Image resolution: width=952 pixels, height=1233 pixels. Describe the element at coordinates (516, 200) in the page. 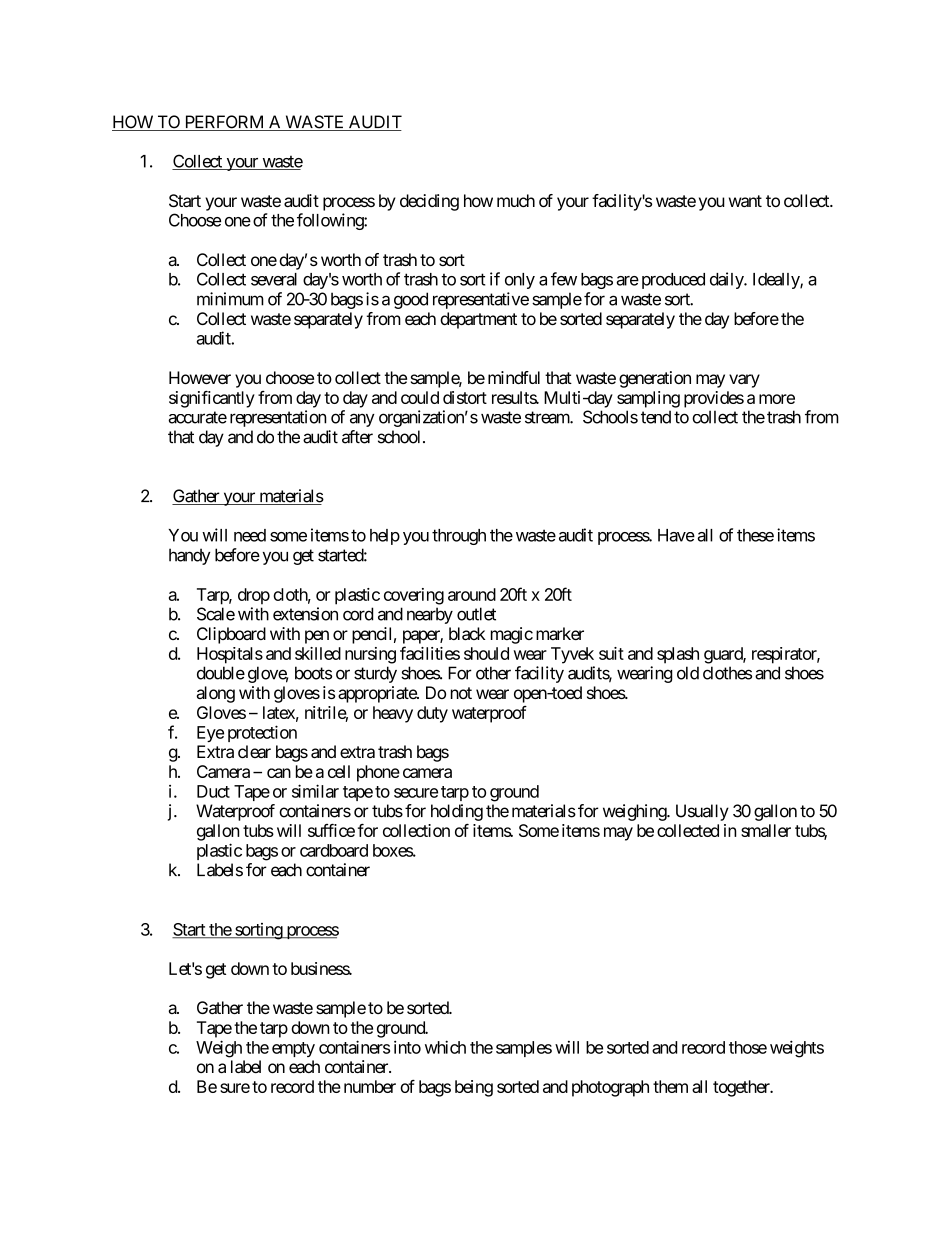

I see `much` at that location.
